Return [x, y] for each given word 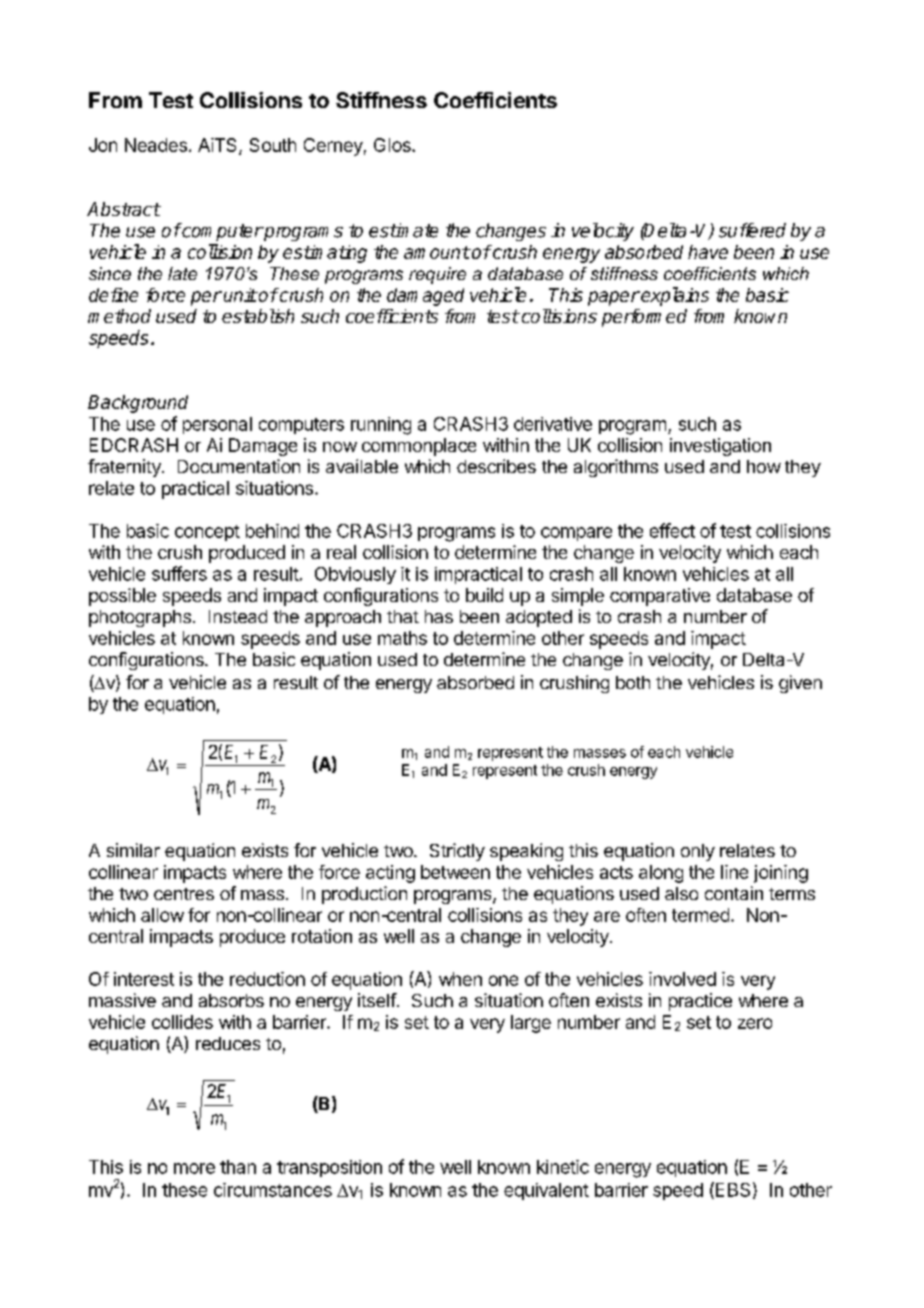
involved [682, 979]
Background [138, 404]
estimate [403, 230]
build [484, 595]
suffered [752, 230]
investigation [720, 447]
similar [133, 850]
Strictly [457, 852]
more [194, 1168]
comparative [660, 597]
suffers [179, 573]
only [698, 852]
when [460, 979]
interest [144, 979]
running [381, 426]
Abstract [124, 209]
